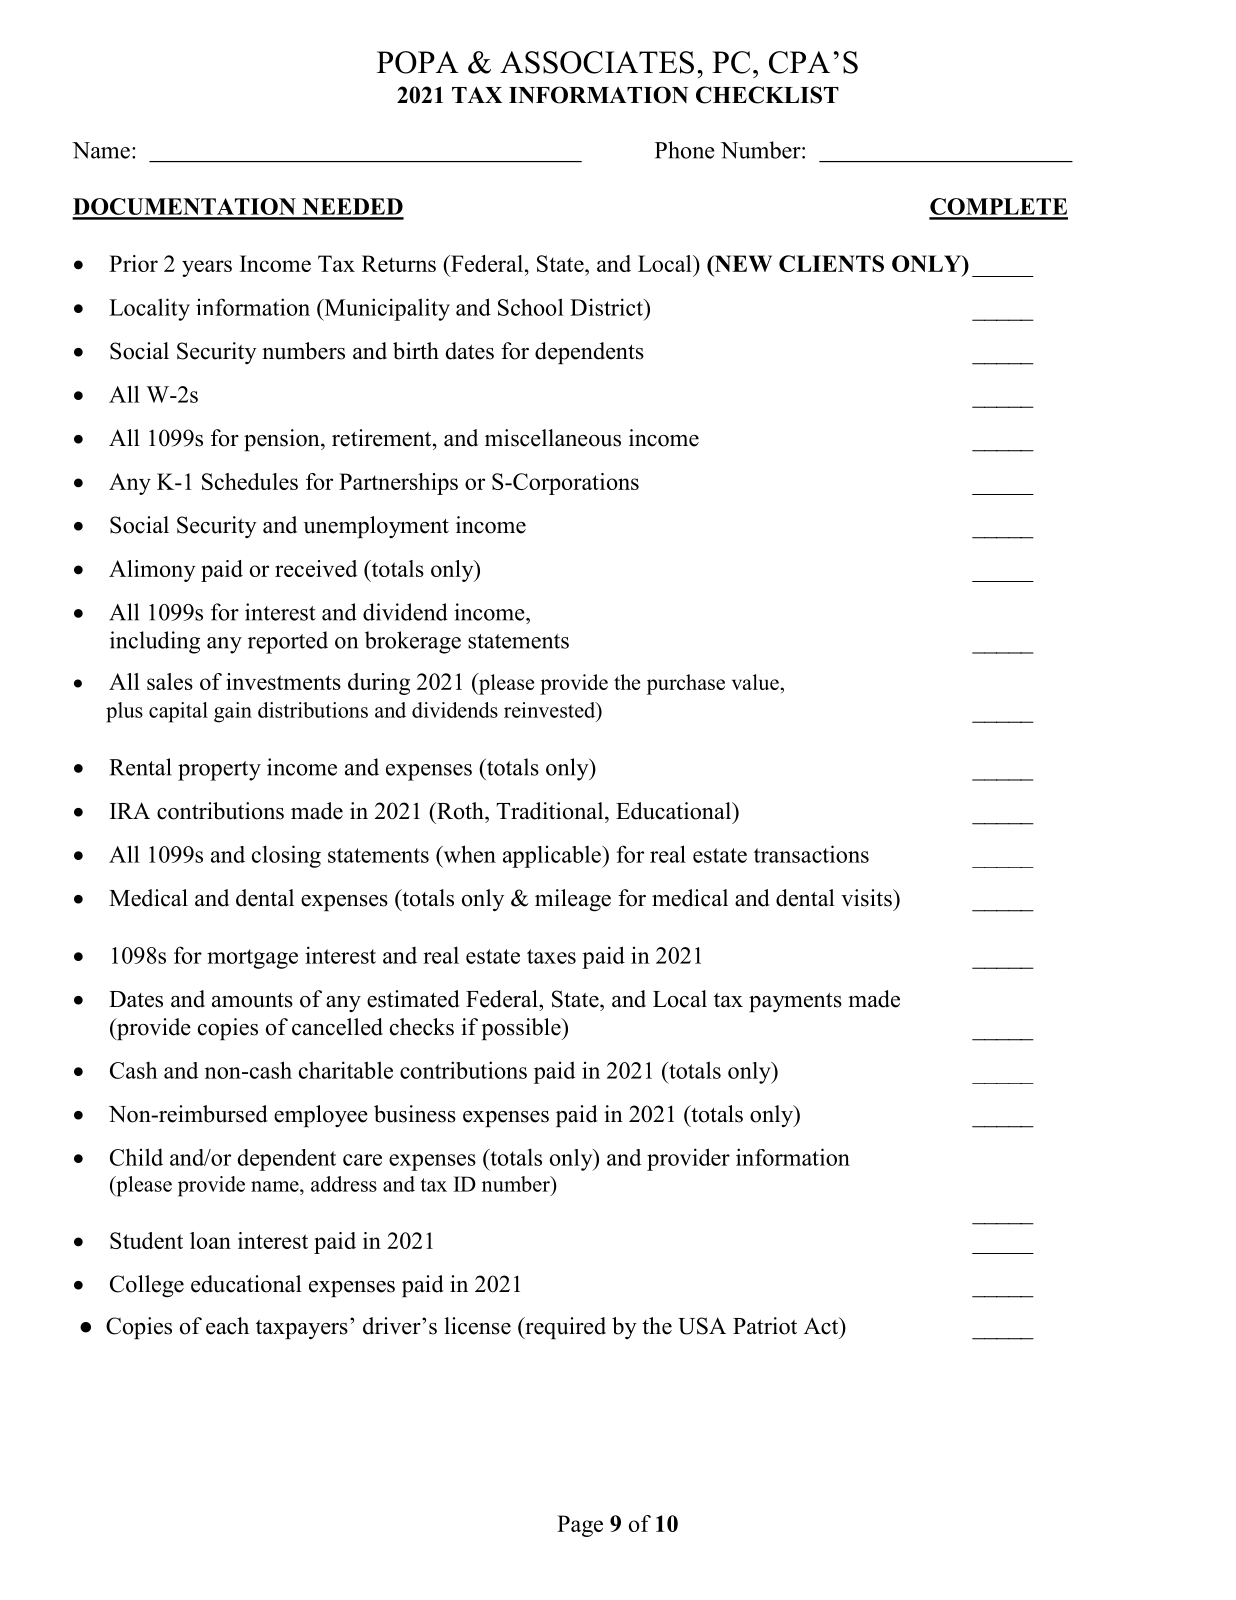 The image size is (1236, 1600). What do you see at coordinates (765, 1326) in the screenshot?
I see `Patriot` at bounding box center [765, 1326].
